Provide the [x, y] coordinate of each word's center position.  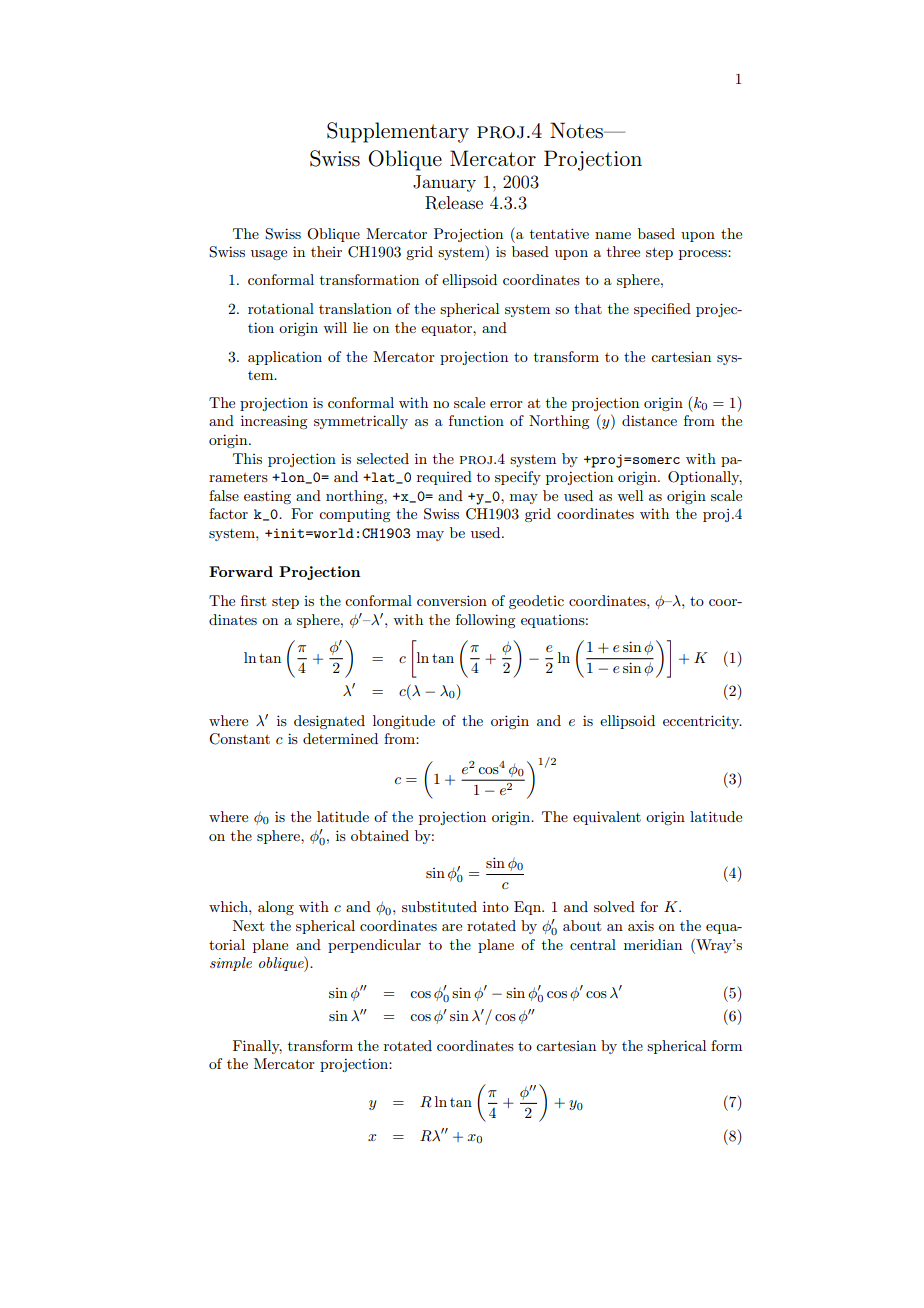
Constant [239, 739]
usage [269, 255]
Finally [257, 1047]
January [444, 183]
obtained [380, 835]
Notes [577, 130]
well [630, 495]
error [506, 404]
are [452, 927]
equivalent [607, 818]
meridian [653, 944]
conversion [452, 600]
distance [649, 420]
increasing [274, 422]
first [253, 600]
